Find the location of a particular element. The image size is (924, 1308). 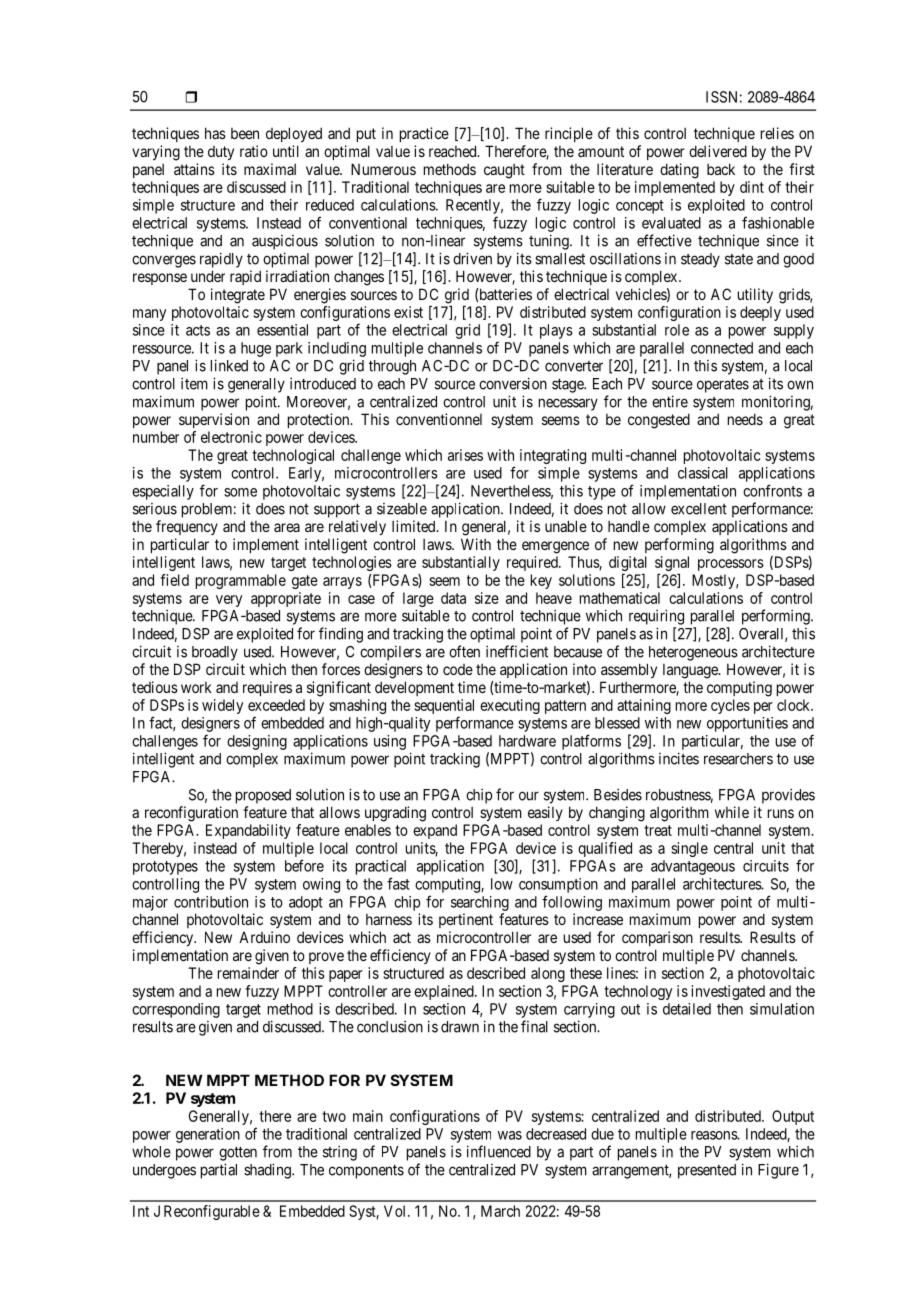

some is located at coordinates (240, 492).
